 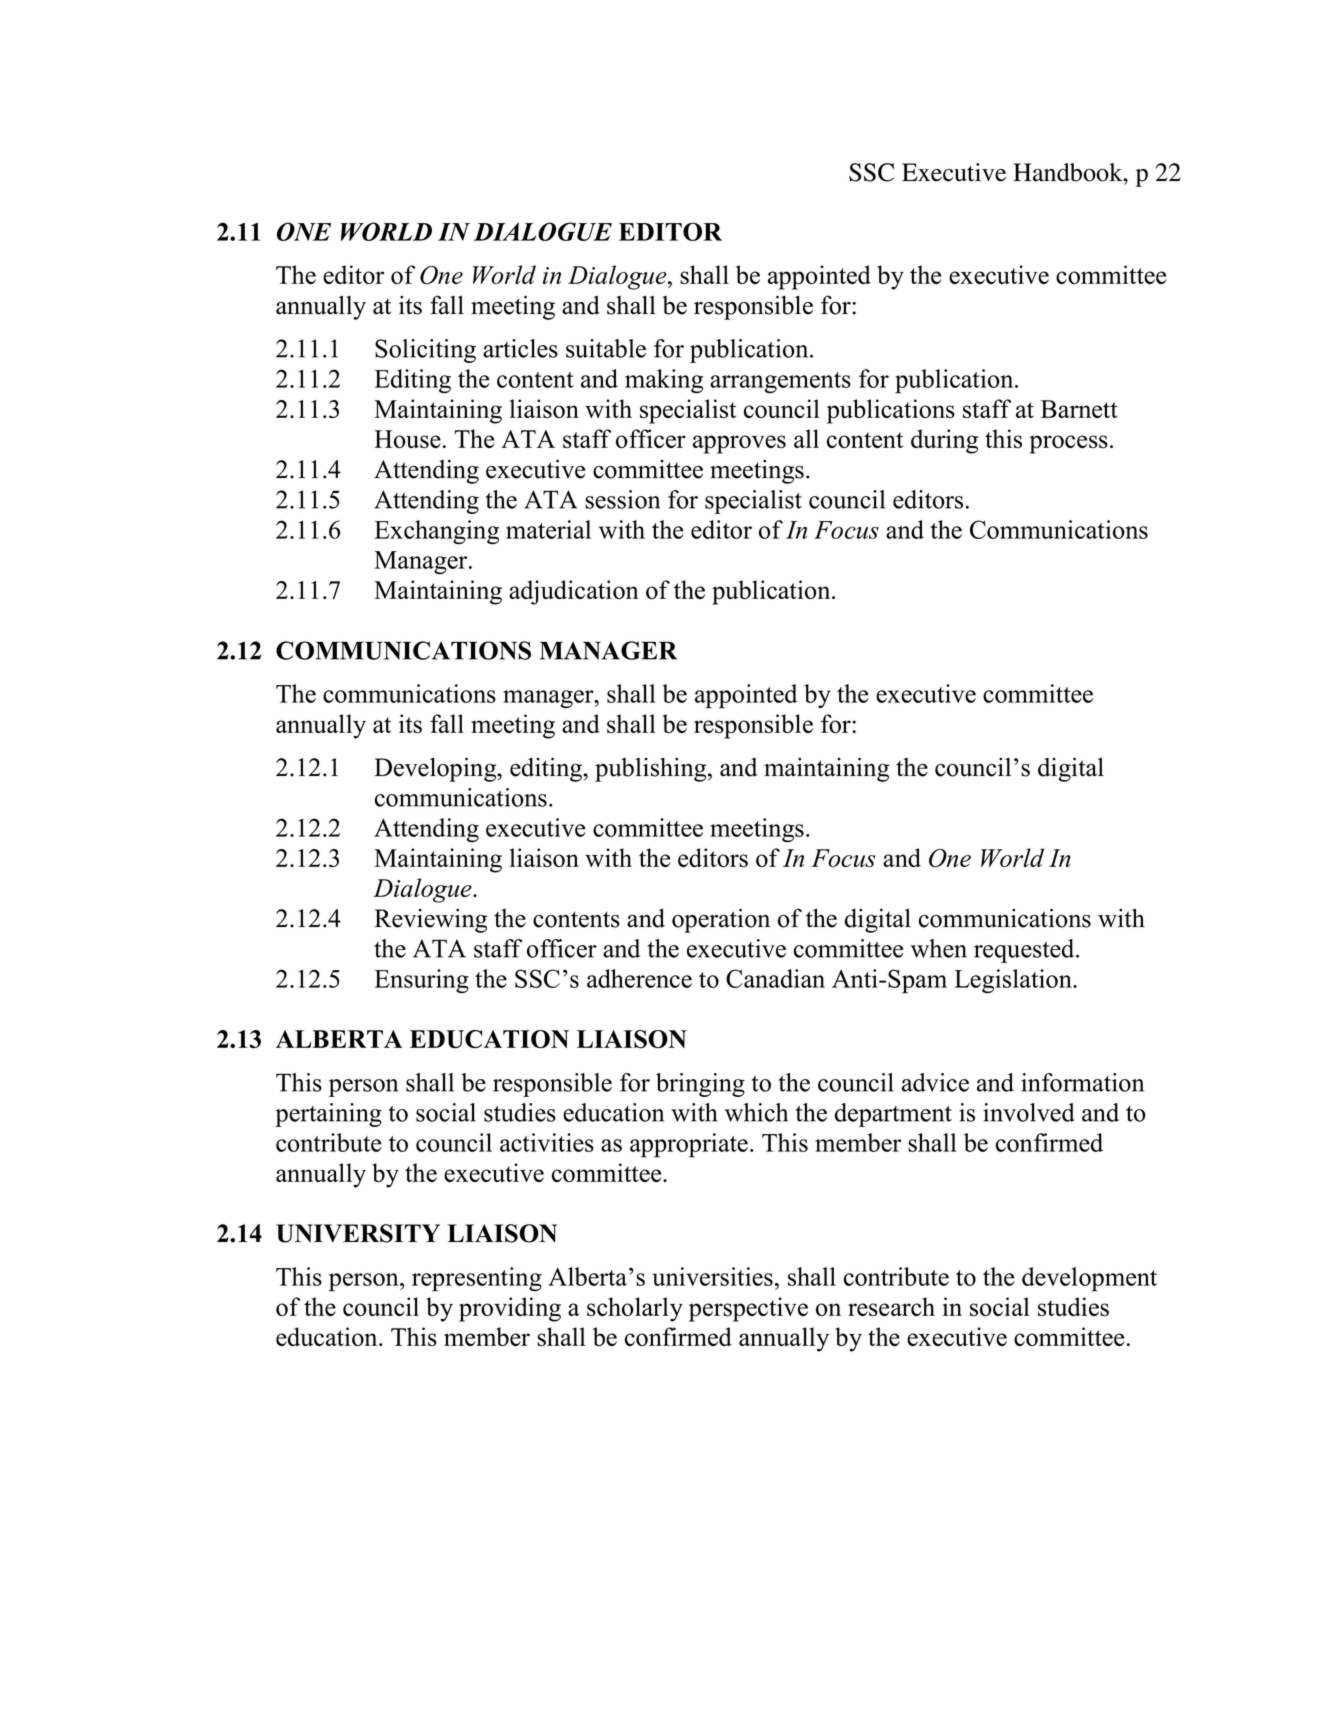 What do you see at coordinates (574, 592) in the screenshot?
I see `adjudication` at bounding box center [574, 592].
